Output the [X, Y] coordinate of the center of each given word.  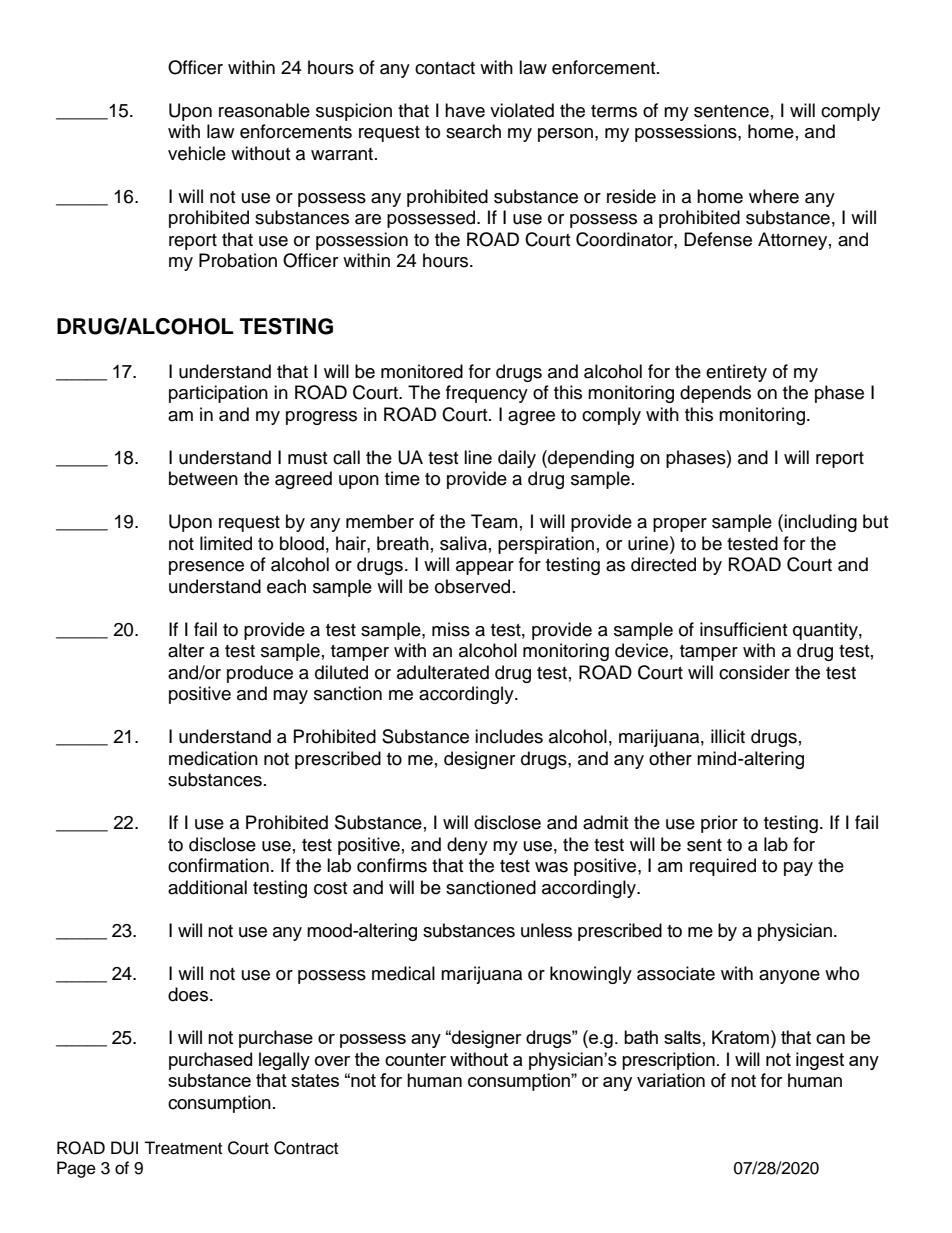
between [203, 478]
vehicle [197, 153]
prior [719, 824]
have [465, 110]
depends [715, 394]
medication [213, 758]
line [478, 457]
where [774, 196]
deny [467, 846]
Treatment [183, 1148]
